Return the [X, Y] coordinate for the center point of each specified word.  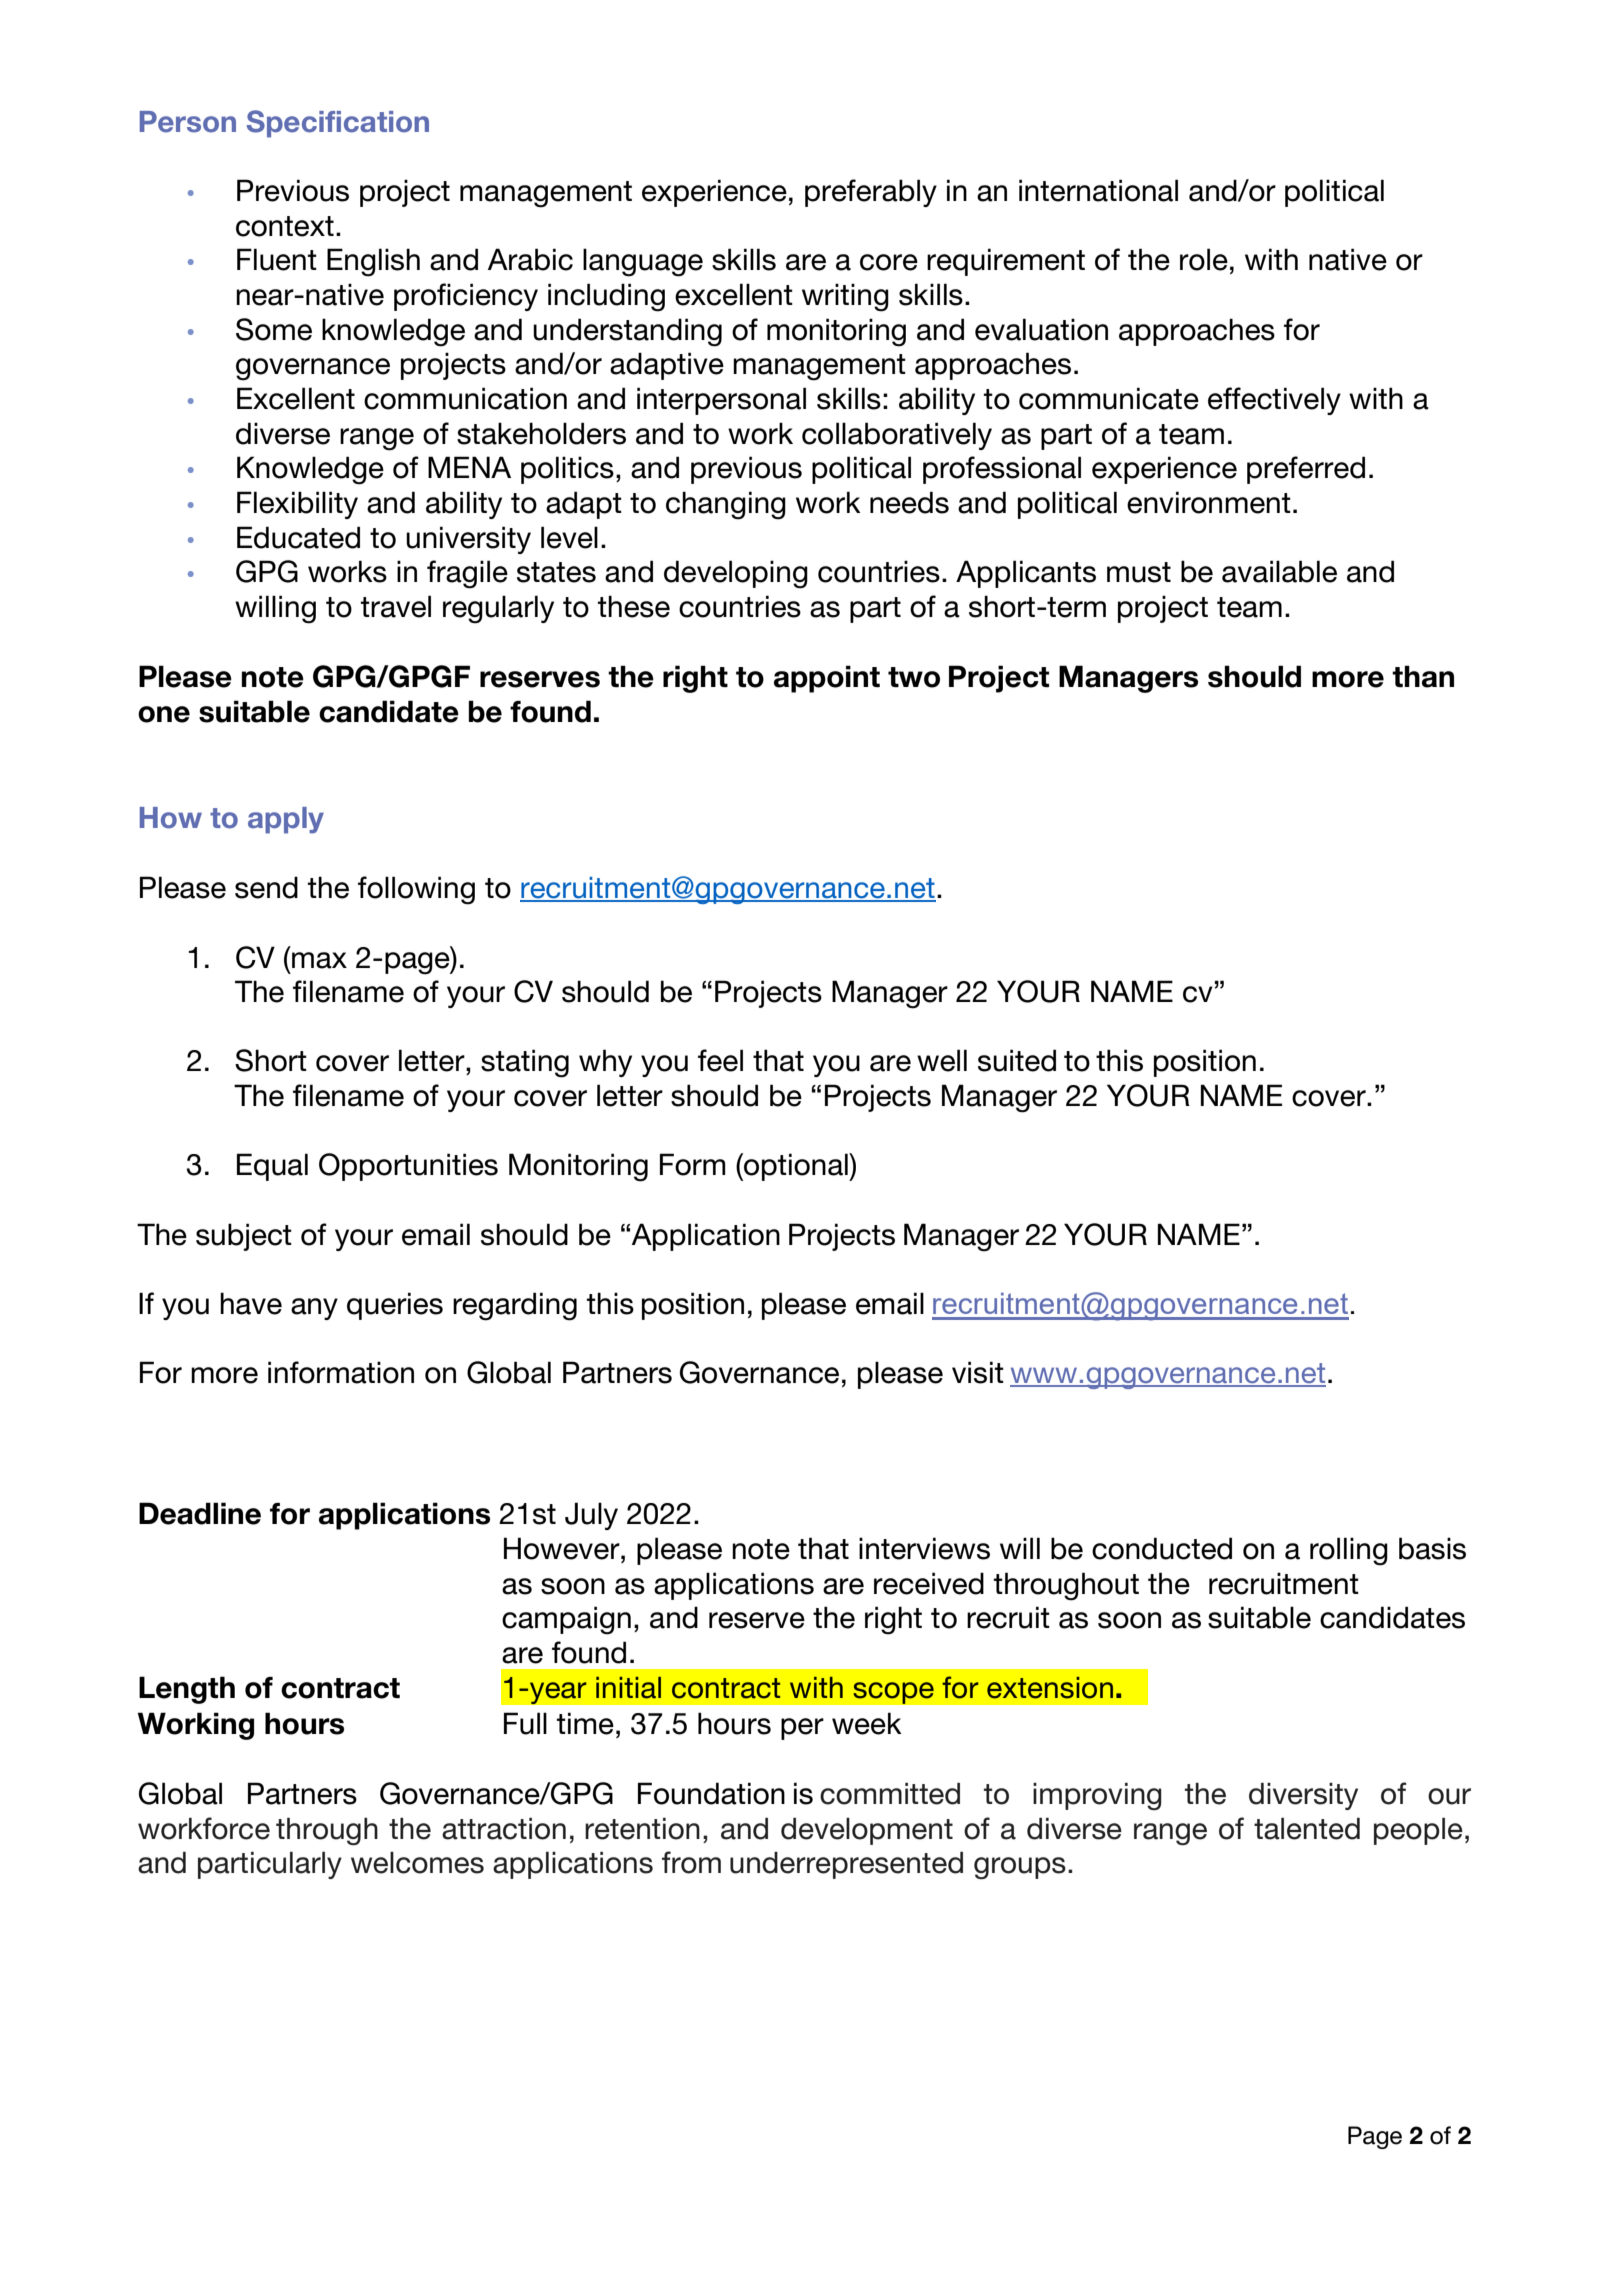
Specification [338, 124]
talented [1307, 1829]
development [867, 1831]
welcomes [417, 1863]
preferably [871, 193]
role [1204, 259]
